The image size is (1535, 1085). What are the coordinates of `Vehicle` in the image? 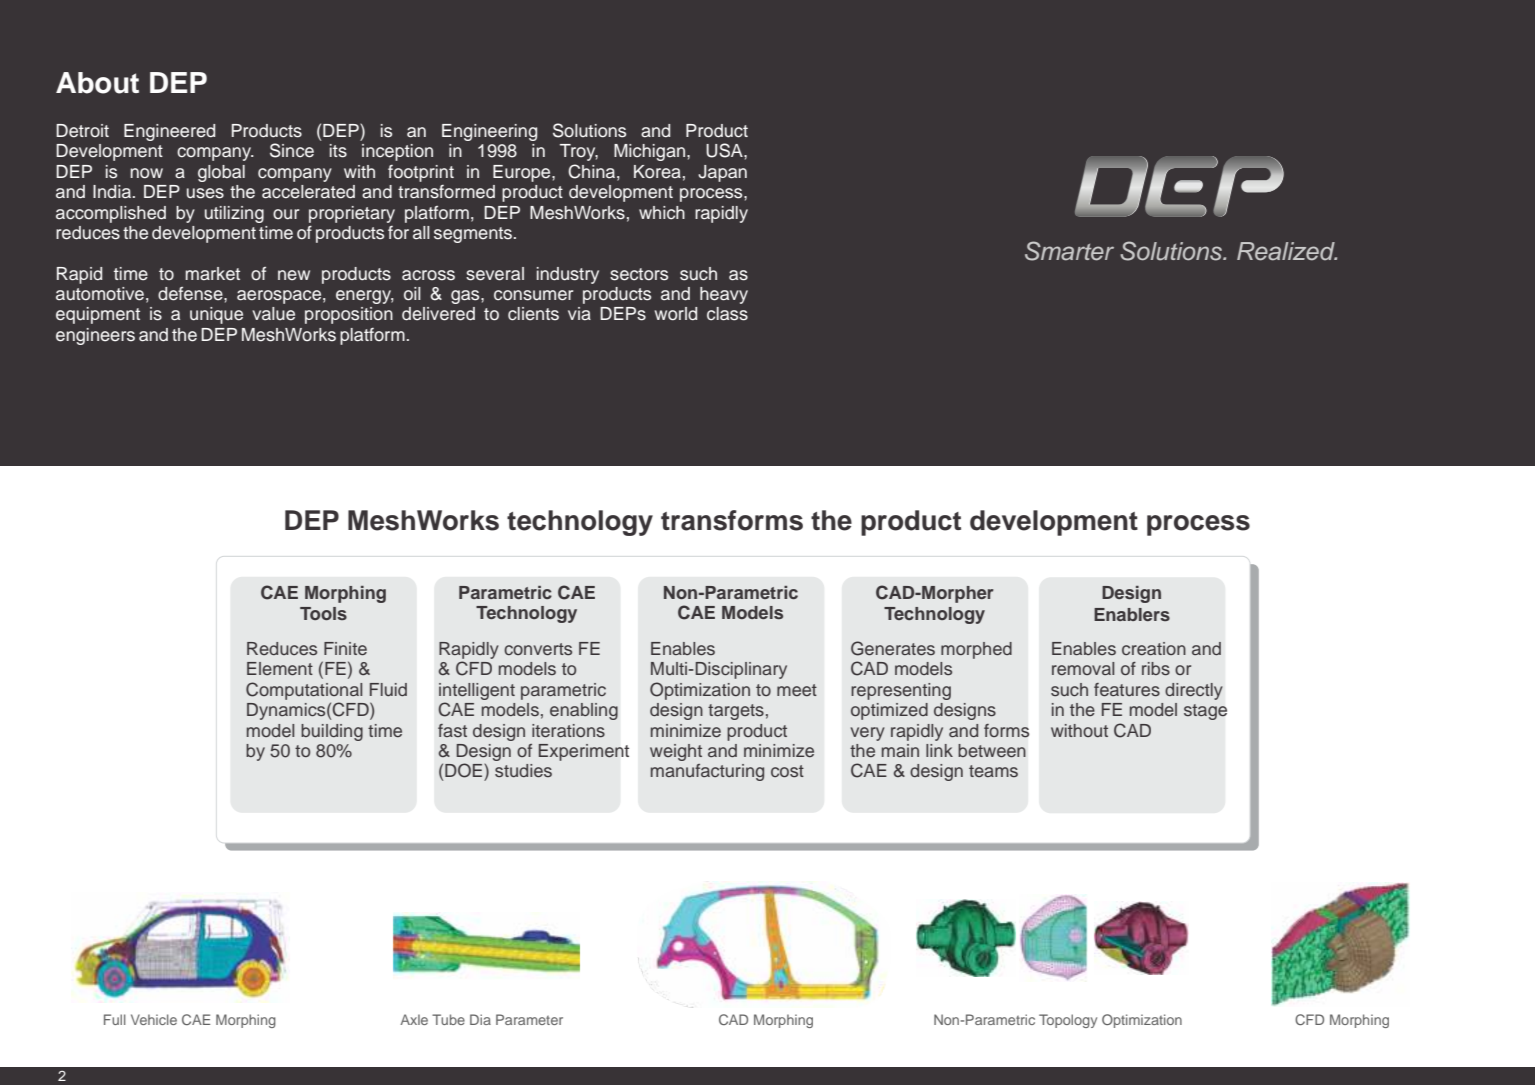 It's located at (154, 1019).
